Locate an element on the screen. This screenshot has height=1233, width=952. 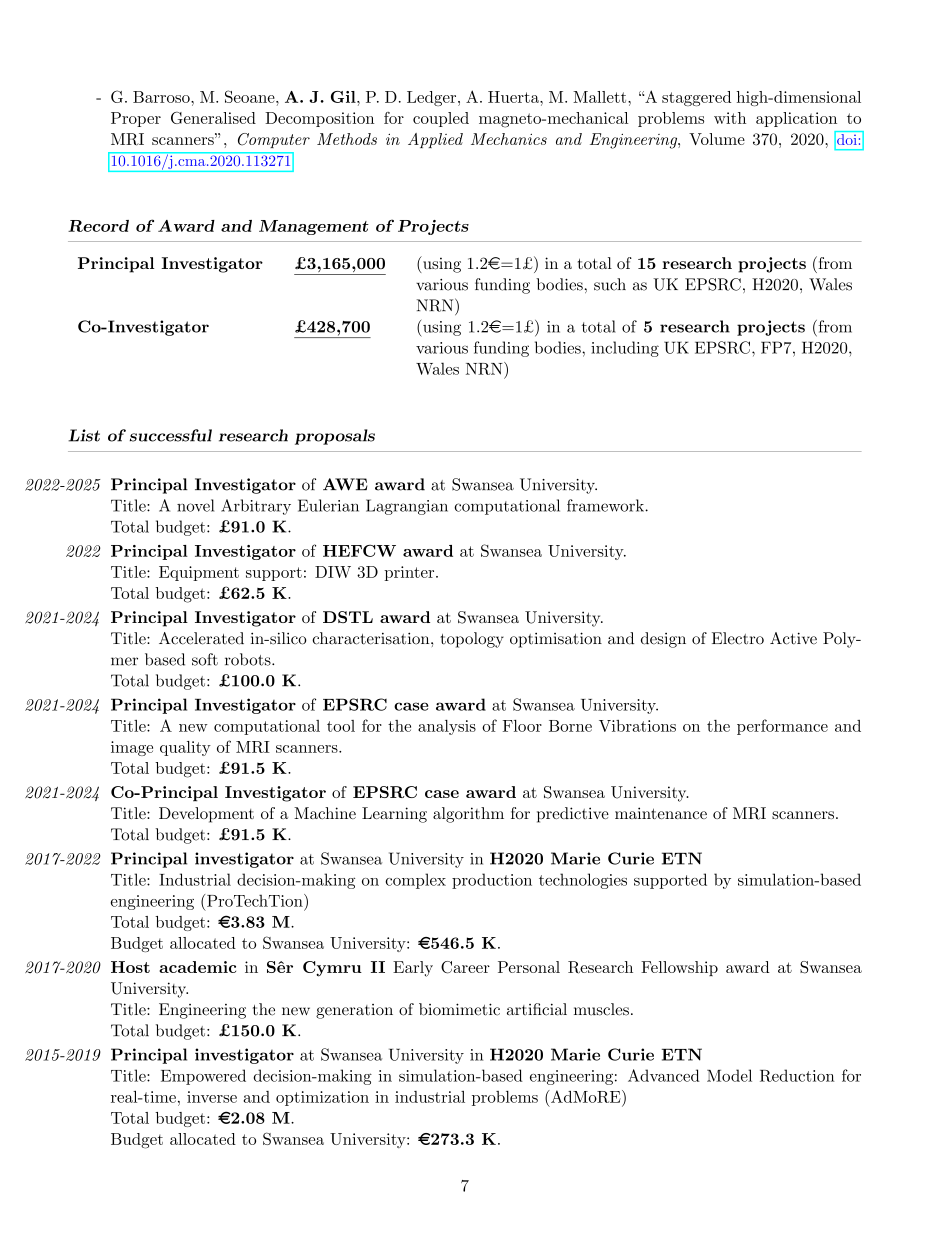
printer is located at coordinates (409, 573).
